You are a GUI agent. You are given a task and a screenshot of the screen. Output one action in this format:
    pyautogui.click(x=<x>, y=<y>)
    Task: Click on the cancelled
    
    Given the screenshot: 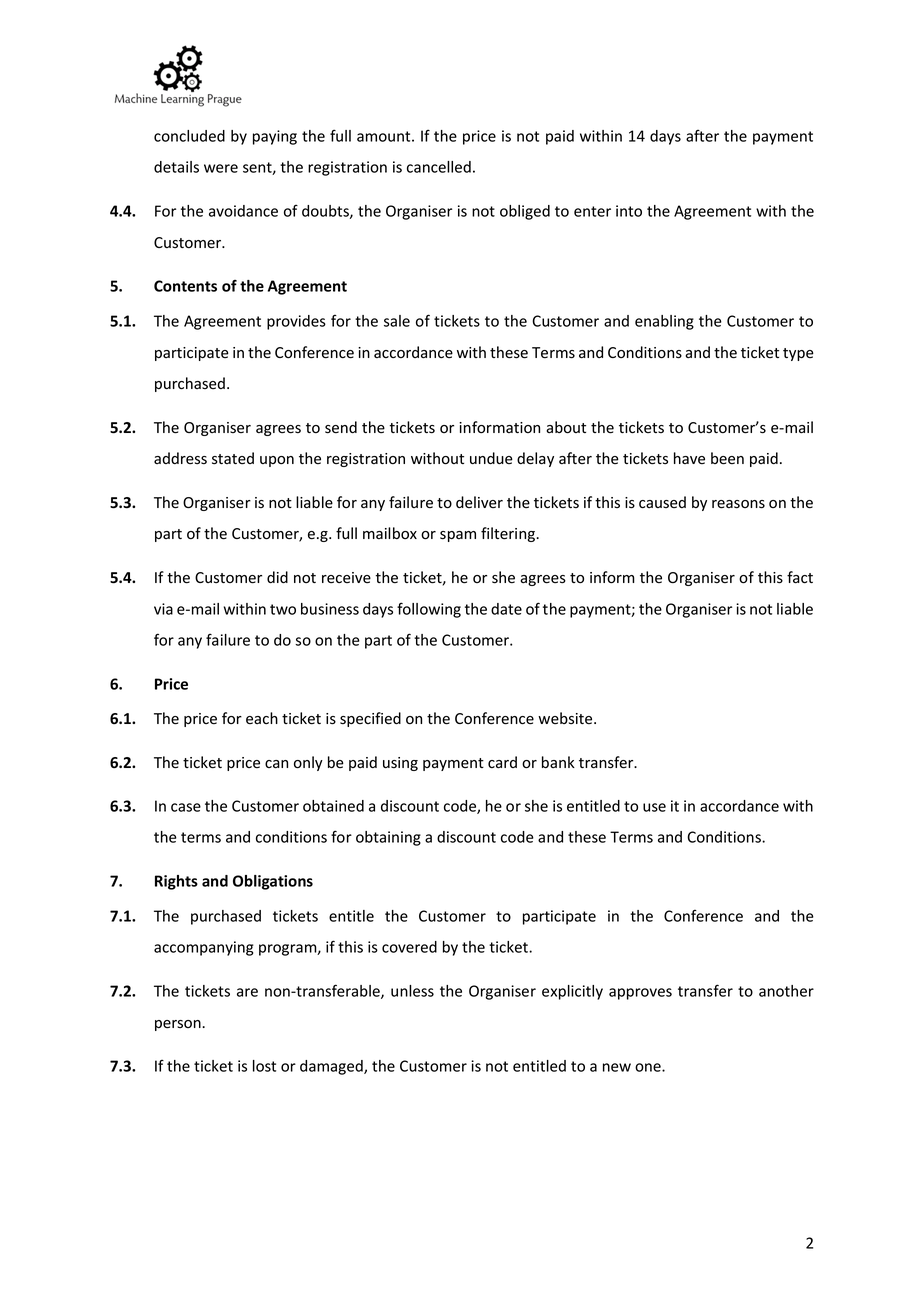 What is the action you would take?
    pyautogui.click(x=439, y=167)
